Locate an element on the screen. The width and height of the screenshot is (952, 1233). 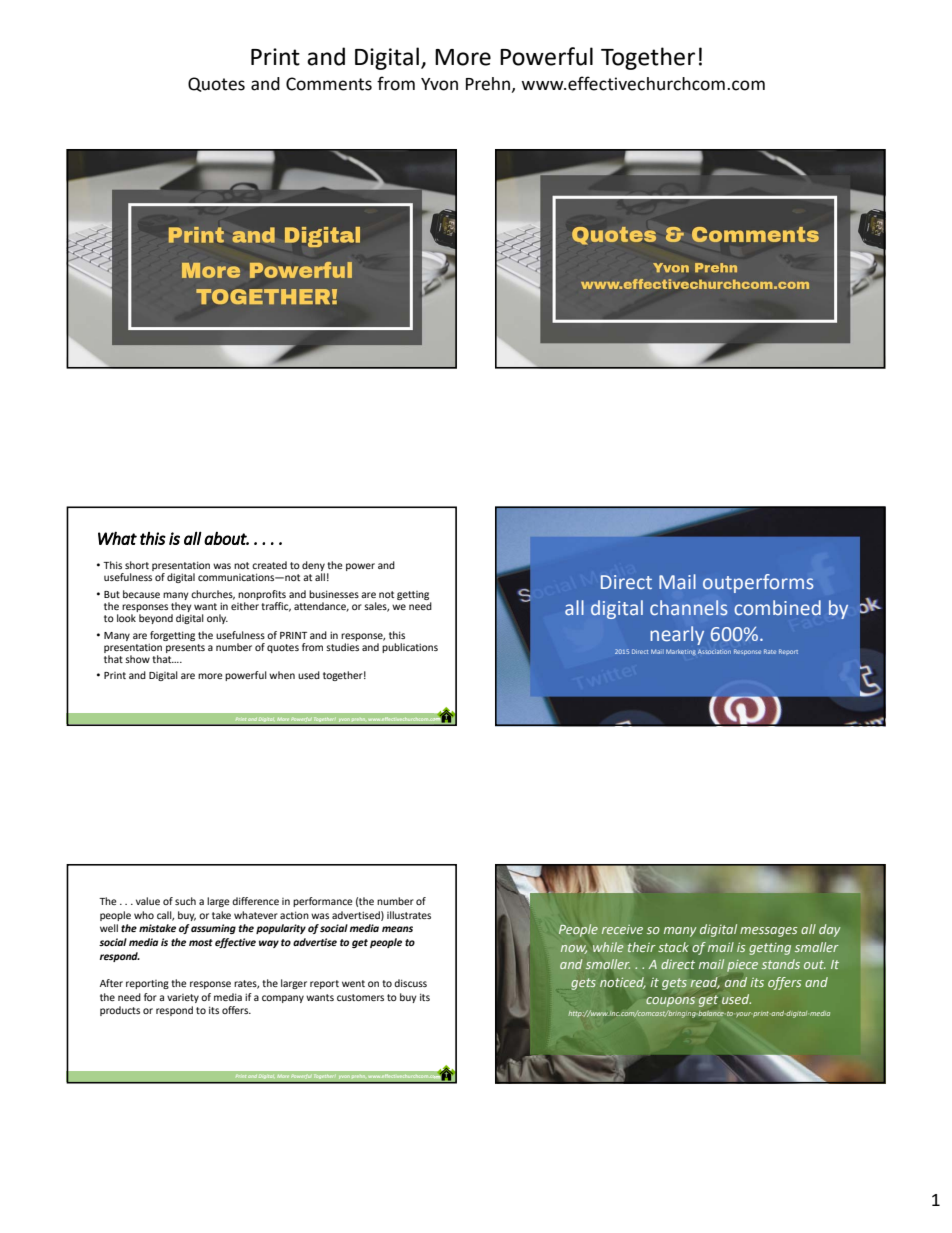
outperforms is located at coordinates (758, 583).
